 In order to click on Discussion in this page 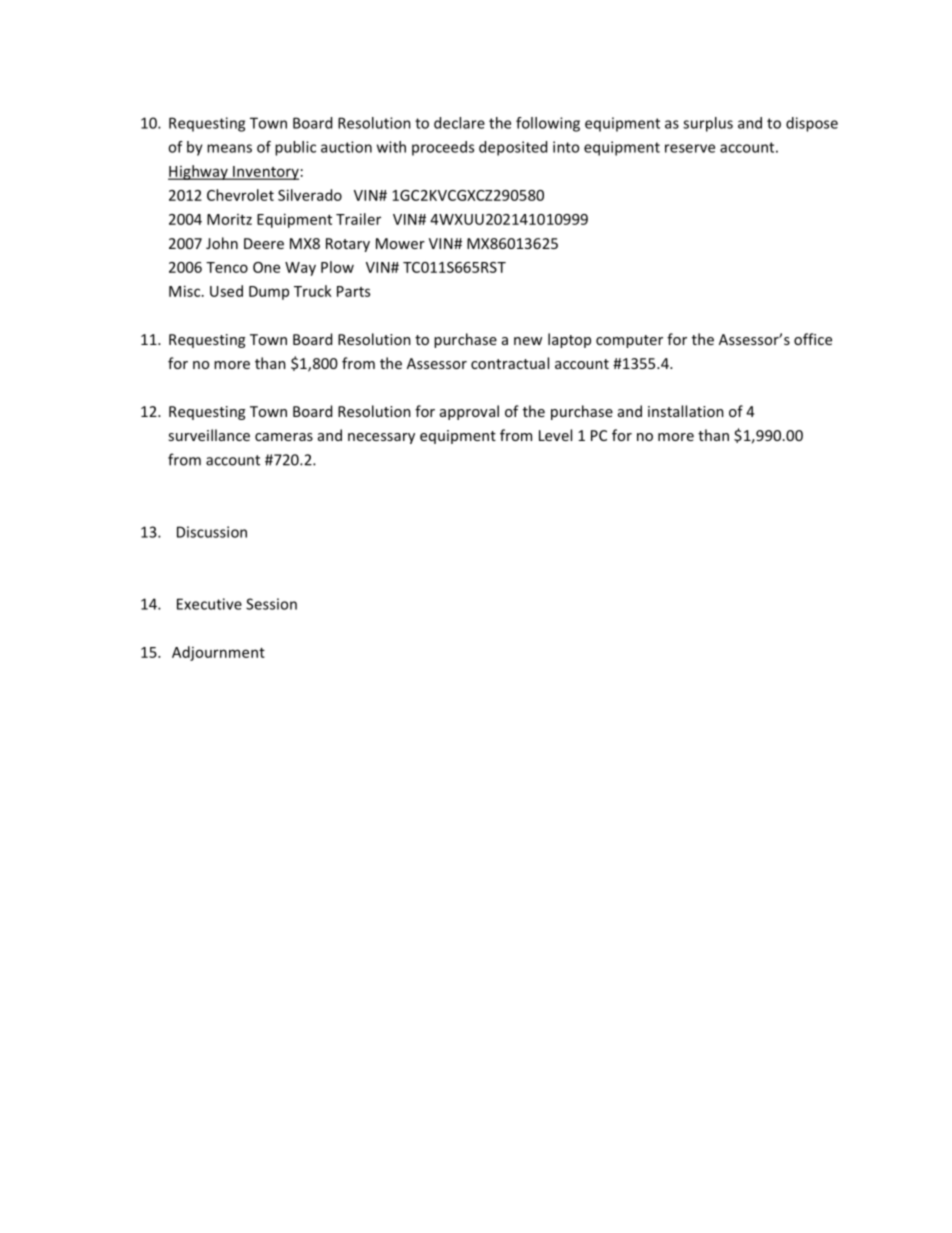, I will do `click(212, 532)`.
